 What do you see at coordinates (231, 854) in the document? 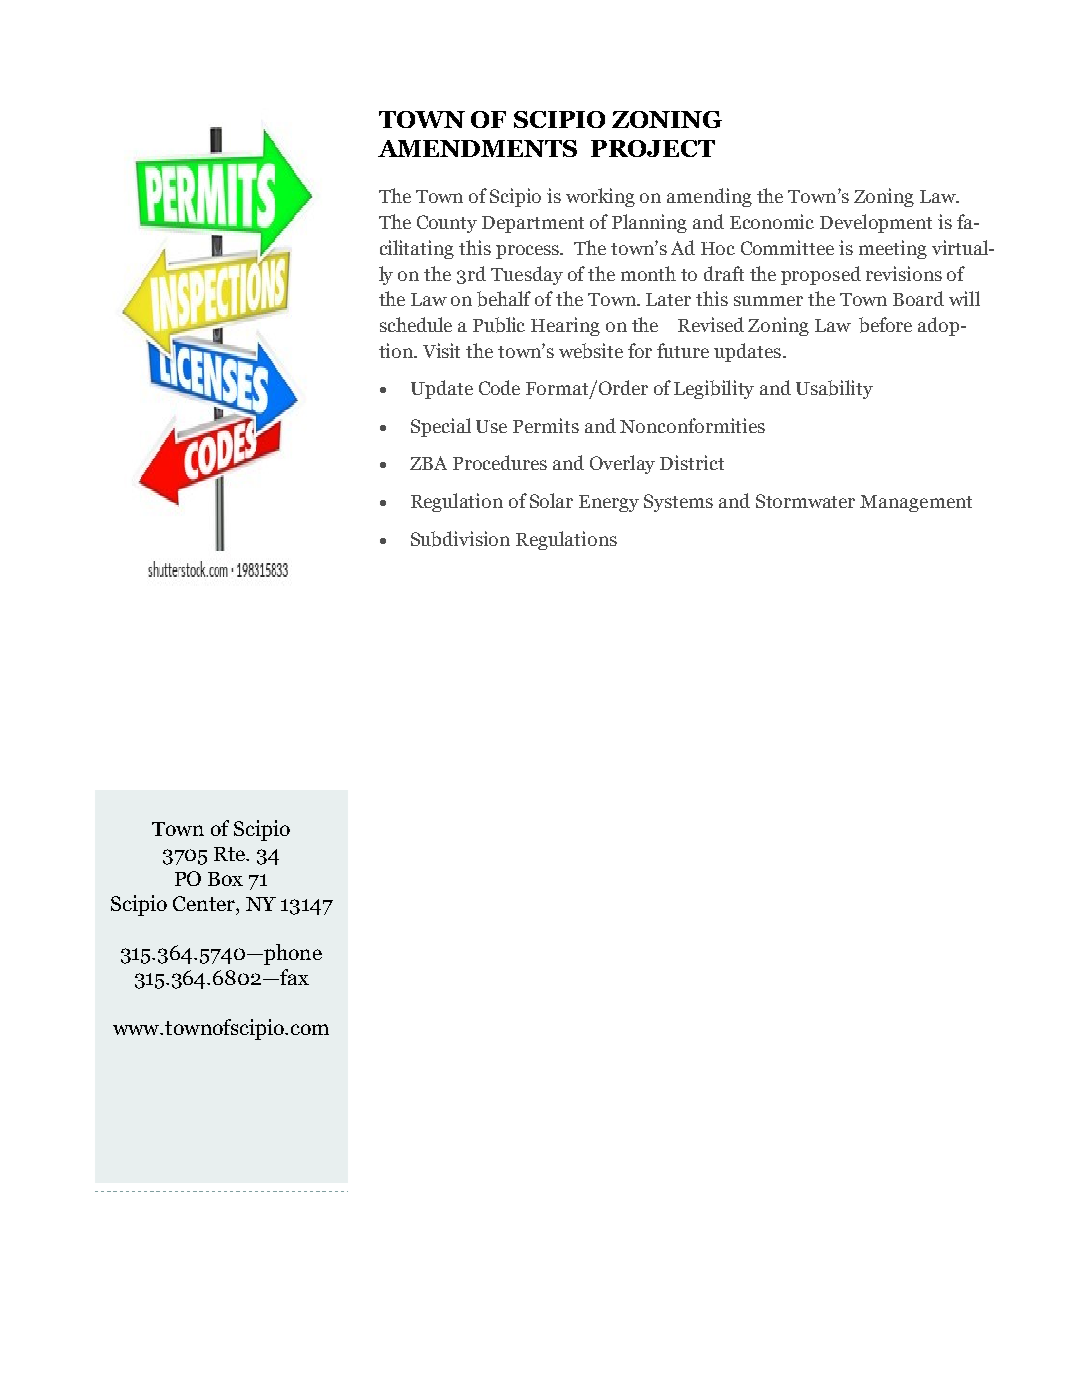
I see `Rte` at bounding box center [231, 854].
